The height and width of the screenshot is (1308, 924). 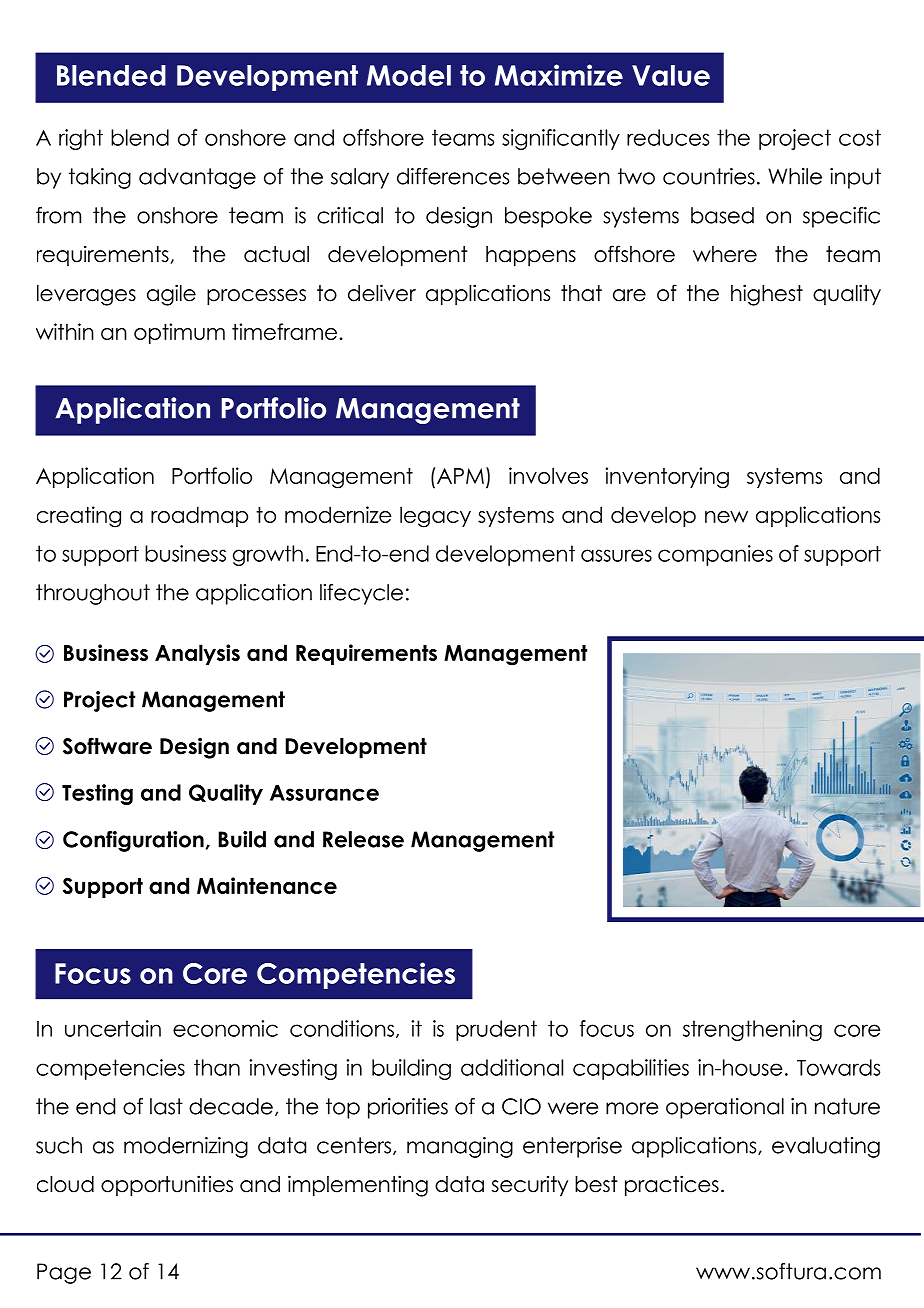 I want to click on right, so click(x=81, y=139).
